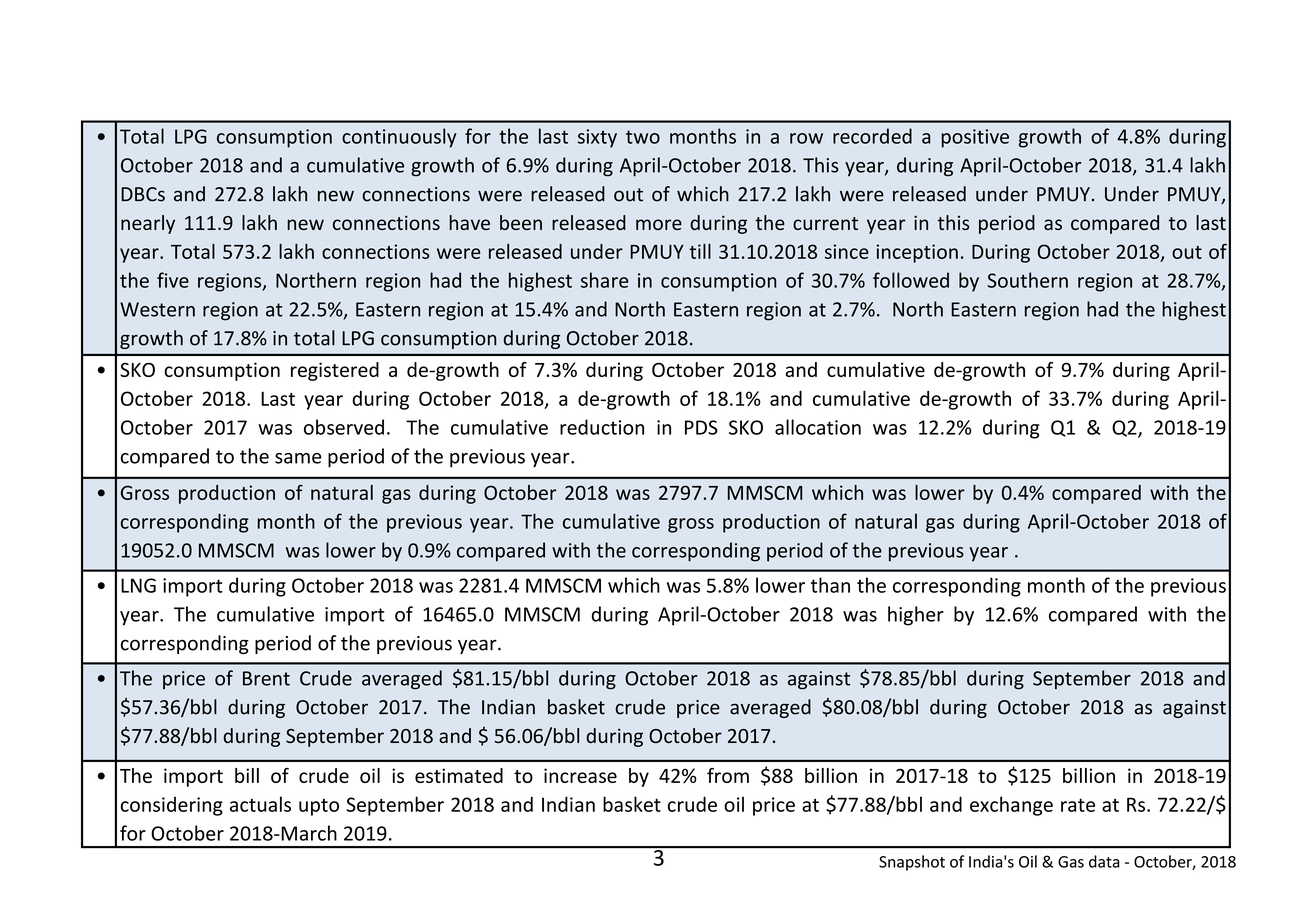 The height and width of the screenshot is (924, 1313). I want to click on allocation, so click(818, 427).
